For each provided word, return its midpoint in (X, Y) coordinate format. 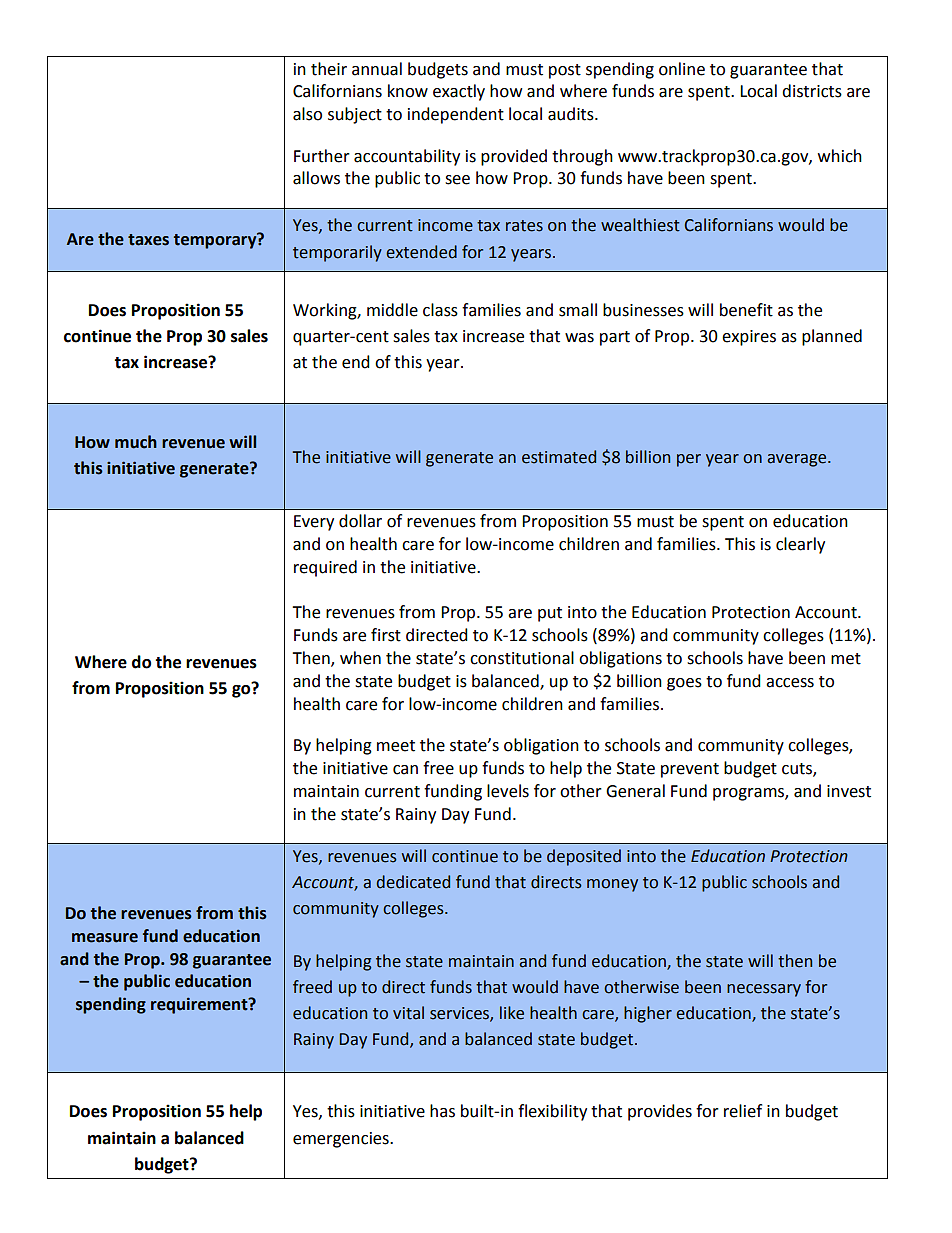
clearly (800, 545)
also (307, 114)
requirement (200, 1005)
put (550, 614)
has (442, 1111)
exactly (459, 92)
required (325, 568)
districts (812, 91)
